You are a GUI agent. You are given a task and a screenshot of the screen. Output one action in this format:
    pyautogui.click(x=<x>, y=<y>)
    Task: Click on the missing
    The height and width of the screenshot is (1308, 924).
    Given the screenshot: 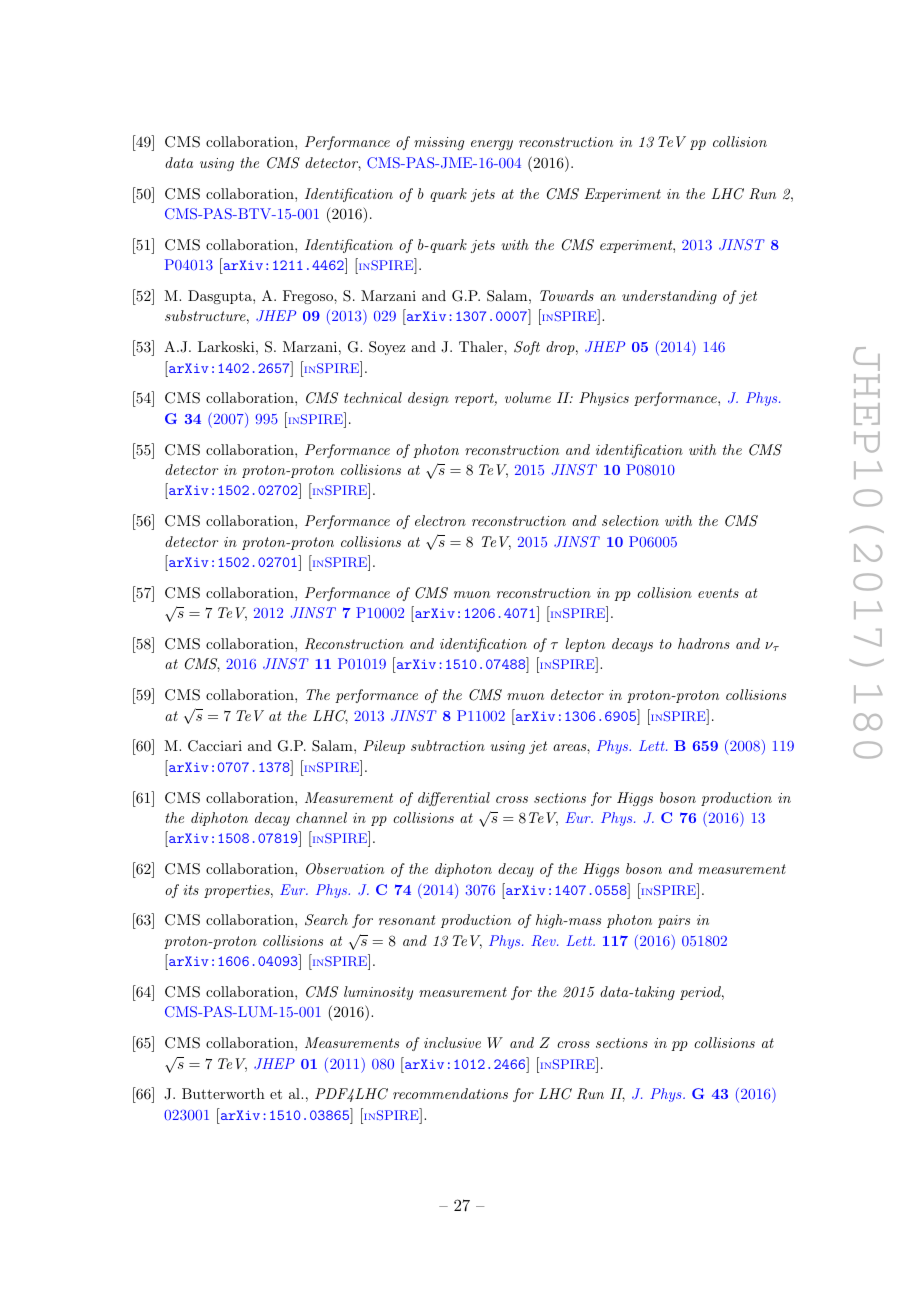 What is the action you would take?
    pyautogui.click(x=439, y=143)
